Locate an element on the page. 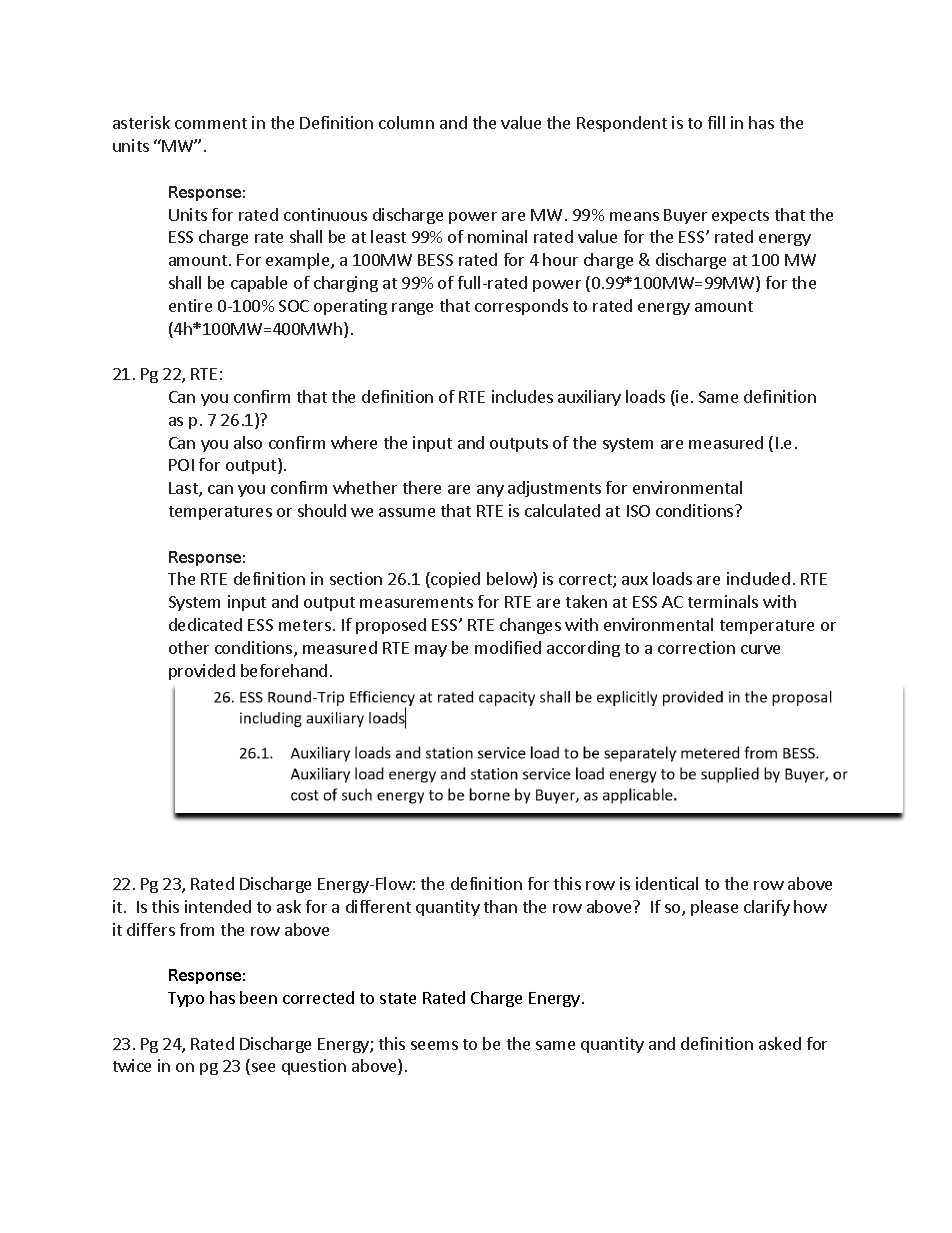 This document has width=952, height=1233. identical is located at coordinates (667, 883).
